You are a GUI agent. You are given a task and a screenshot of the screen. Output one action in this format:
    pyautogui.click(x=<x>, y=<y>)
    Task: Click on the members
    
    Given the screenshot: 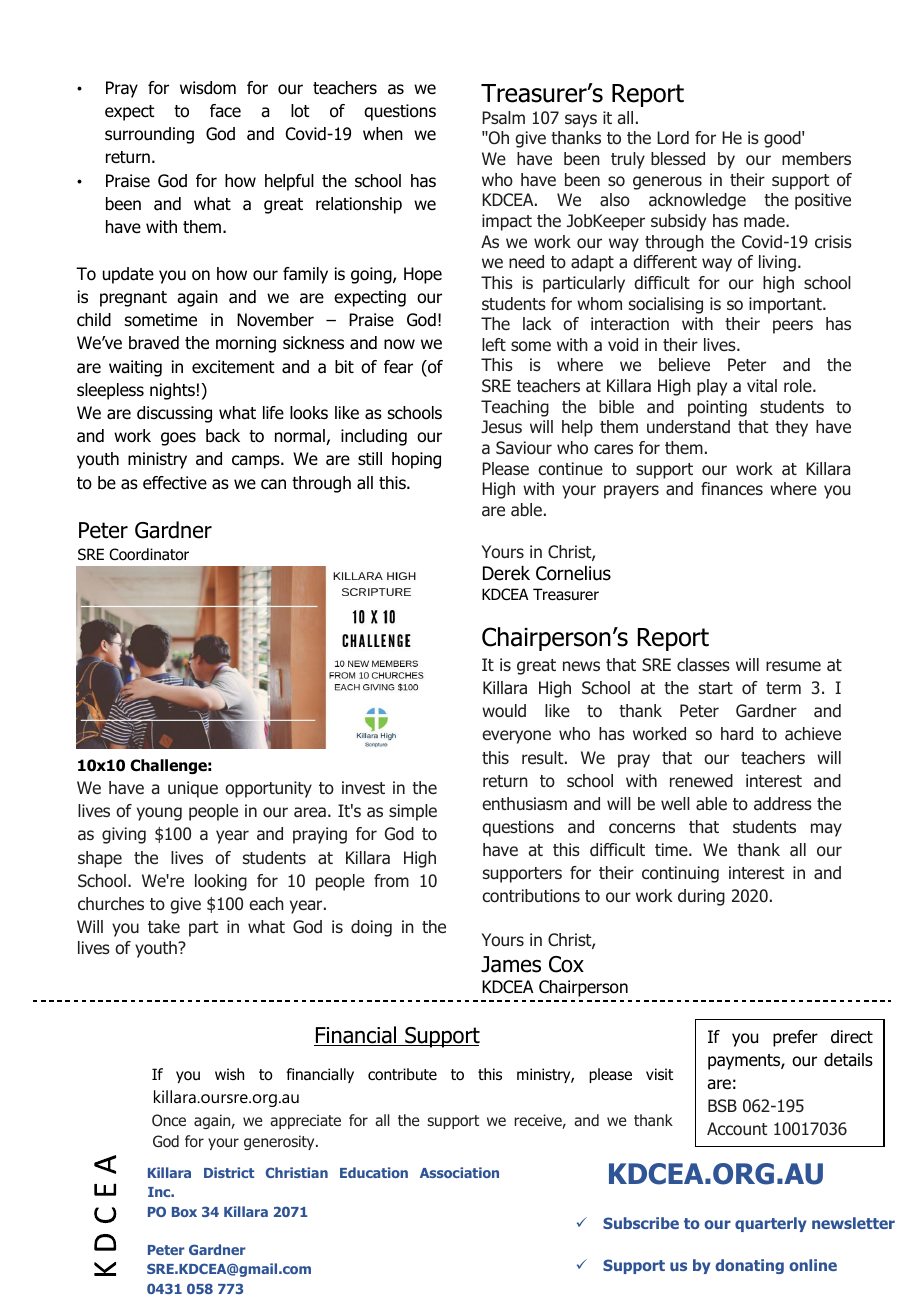 What is the action you would take?
    pyautogui.click(x=816, y=159)
